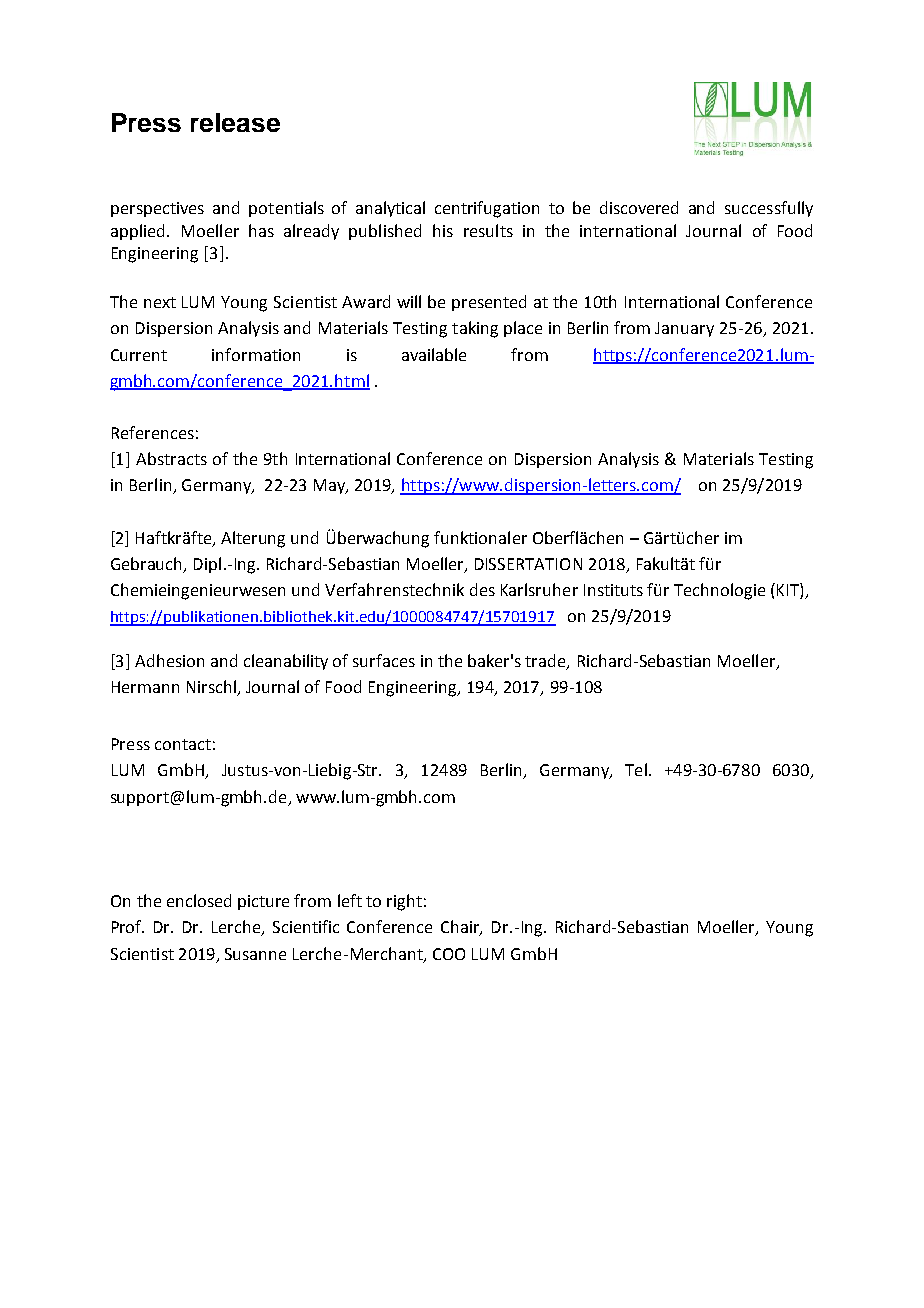 The width and height of the screenshot is (924, 1308). Describe the element at coordinates (636, 769) in the screenshot. I see `Tel` at that location.
